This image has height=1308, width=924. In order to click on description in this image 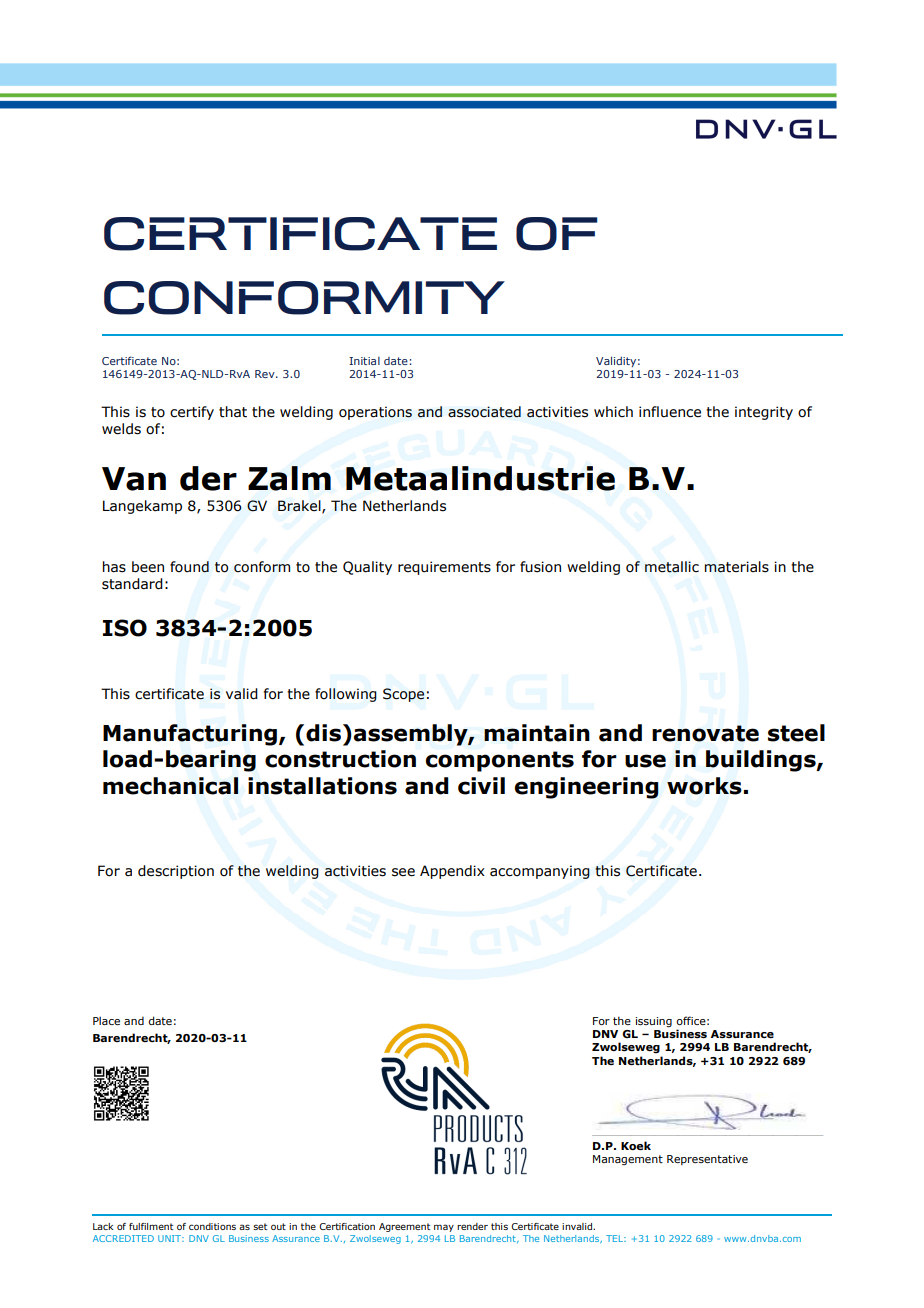, I will do `click(176, 872)`.
